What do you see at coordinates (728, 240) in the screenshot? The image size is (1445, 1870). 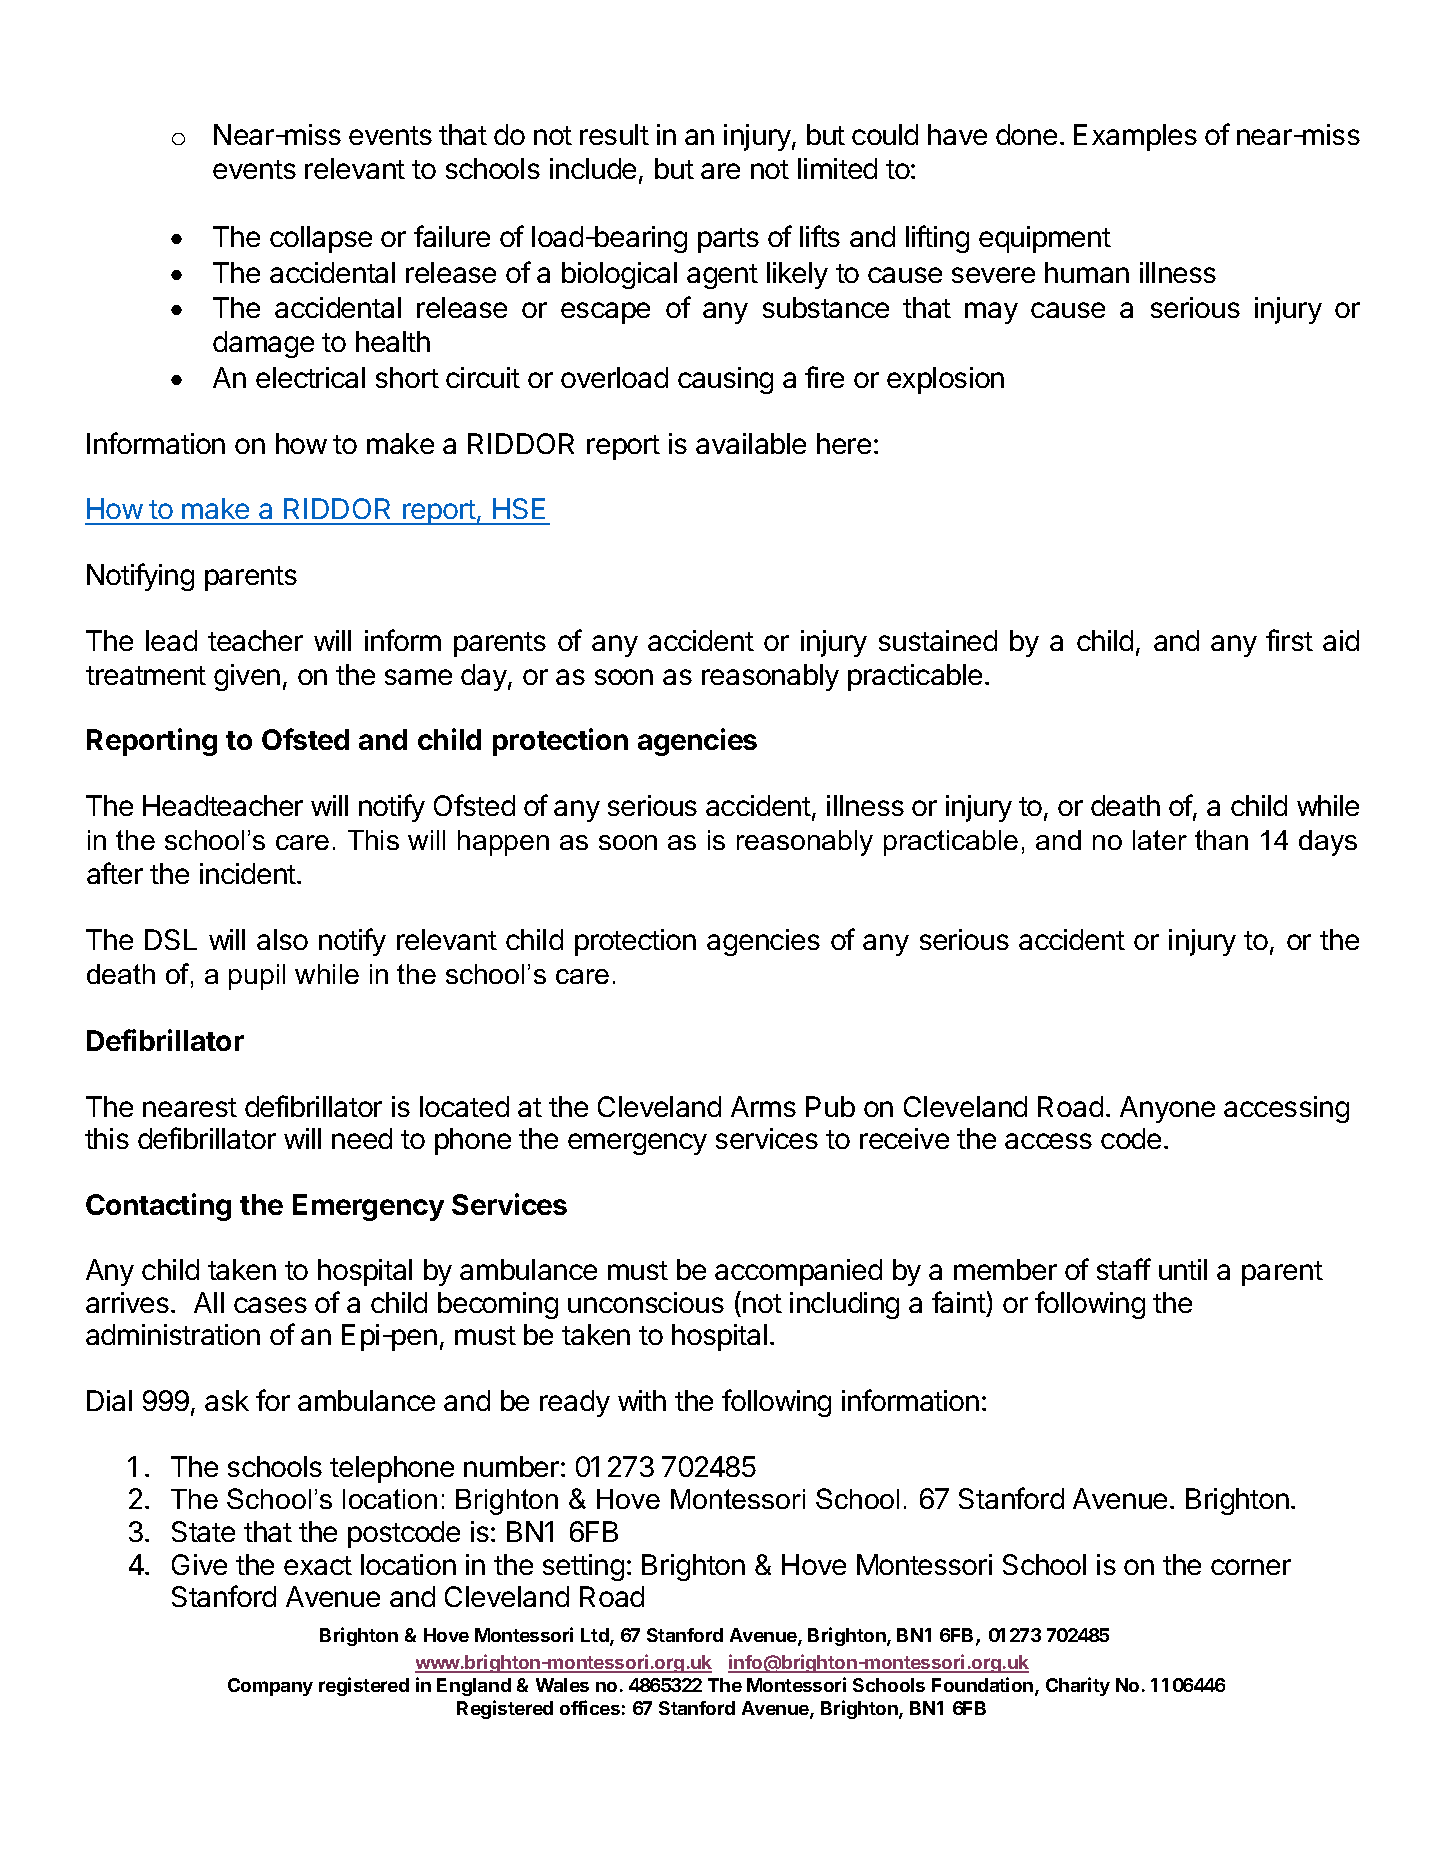 I see `parts` at bounding box center [728, 240].
